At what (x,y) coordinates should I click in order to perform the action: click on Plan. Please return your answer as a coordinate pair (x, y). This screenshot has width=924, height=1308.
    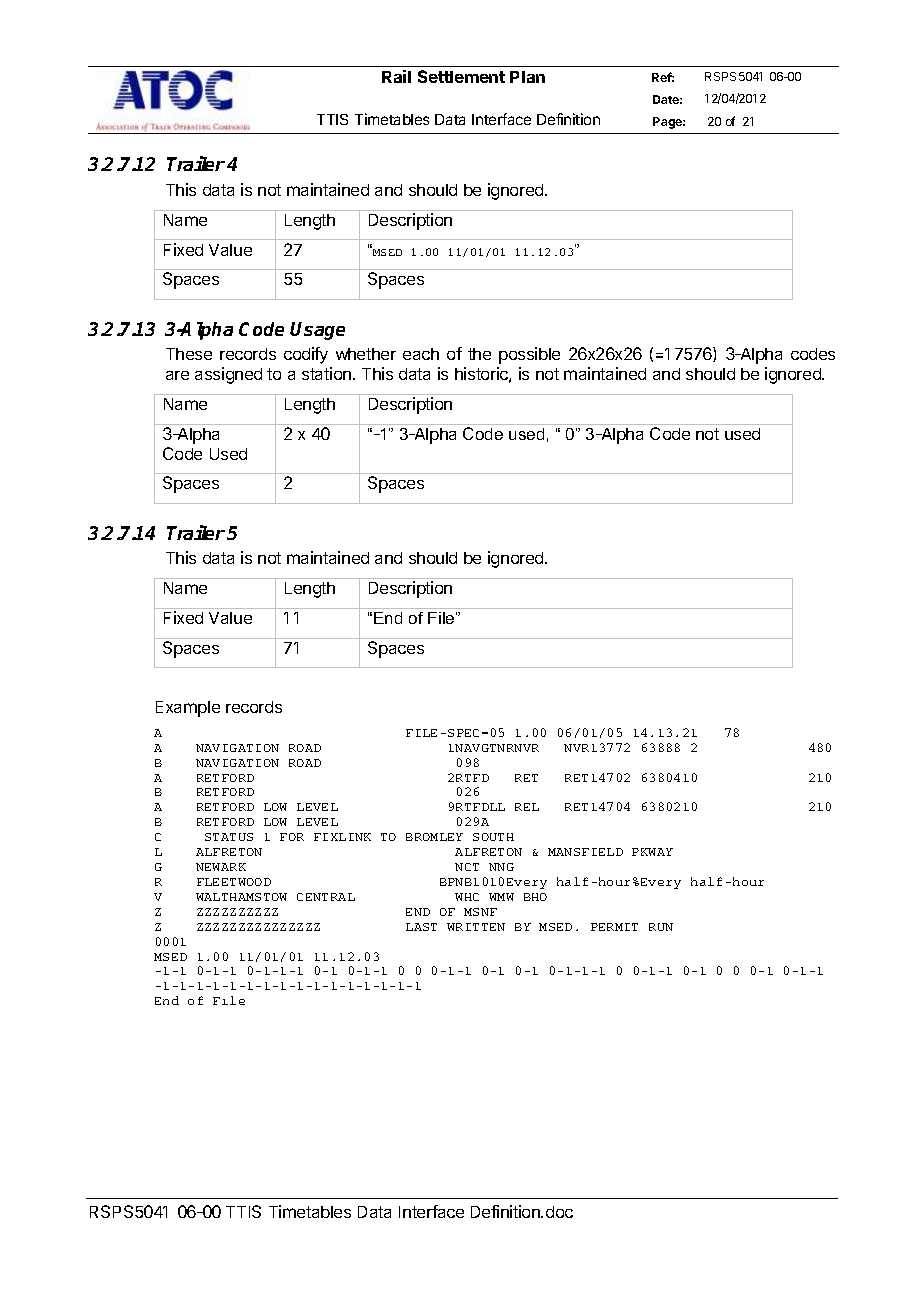
    Looking at the image, I should click on (527, 77).
